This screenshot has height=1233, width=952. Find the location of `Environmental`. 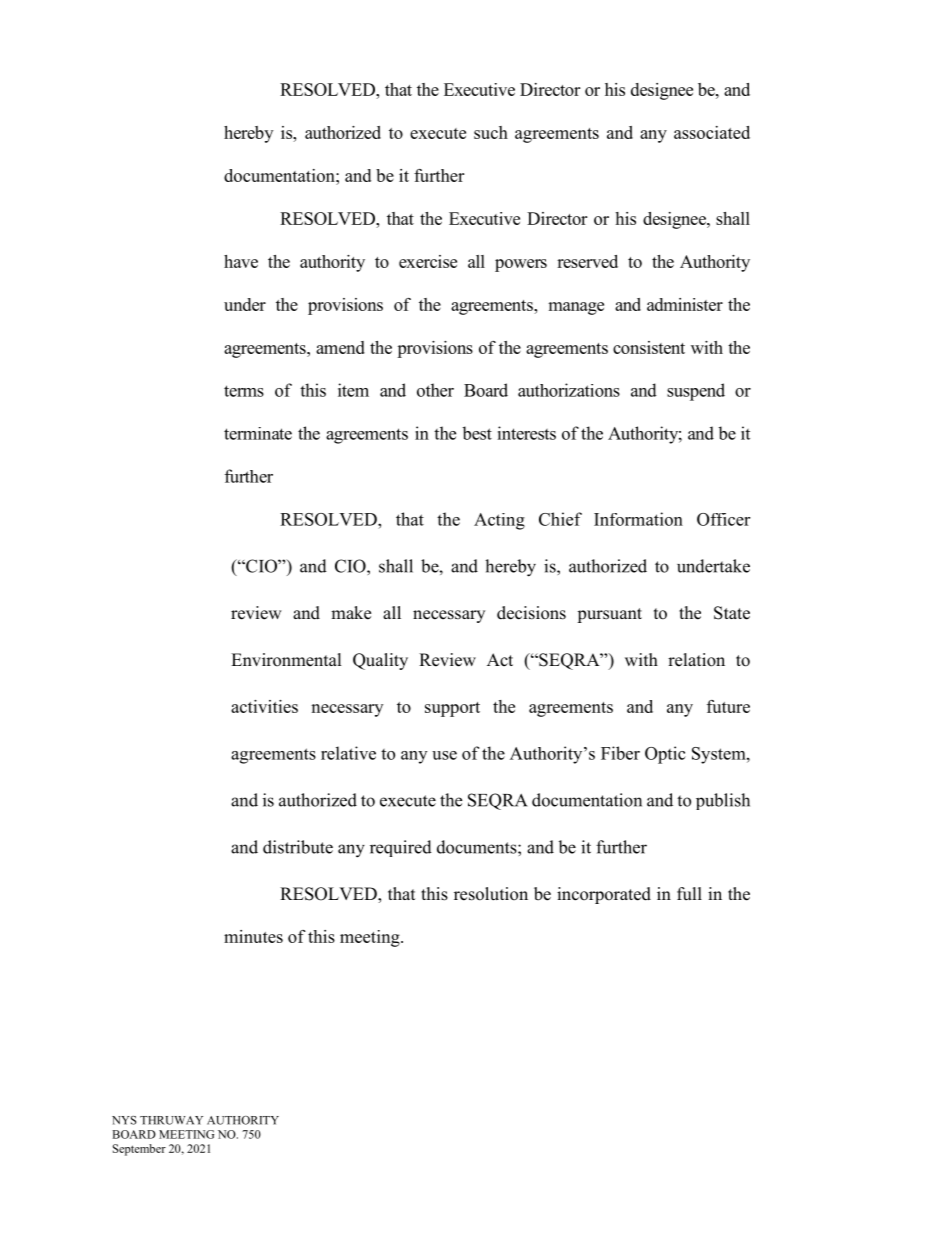

Environmental is located at coordinates (286, 660).
